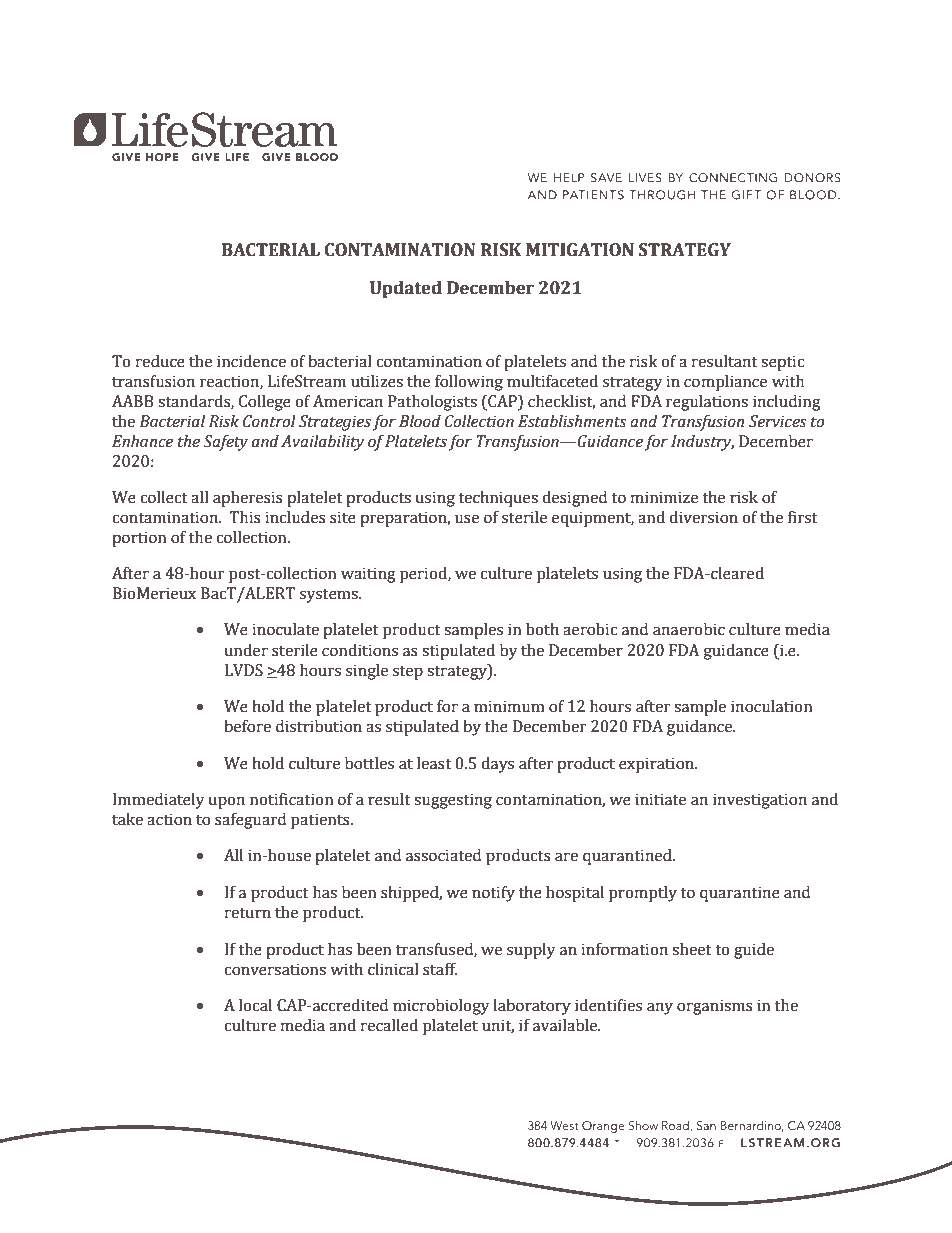  I want to click on under, so click(246, 650).
